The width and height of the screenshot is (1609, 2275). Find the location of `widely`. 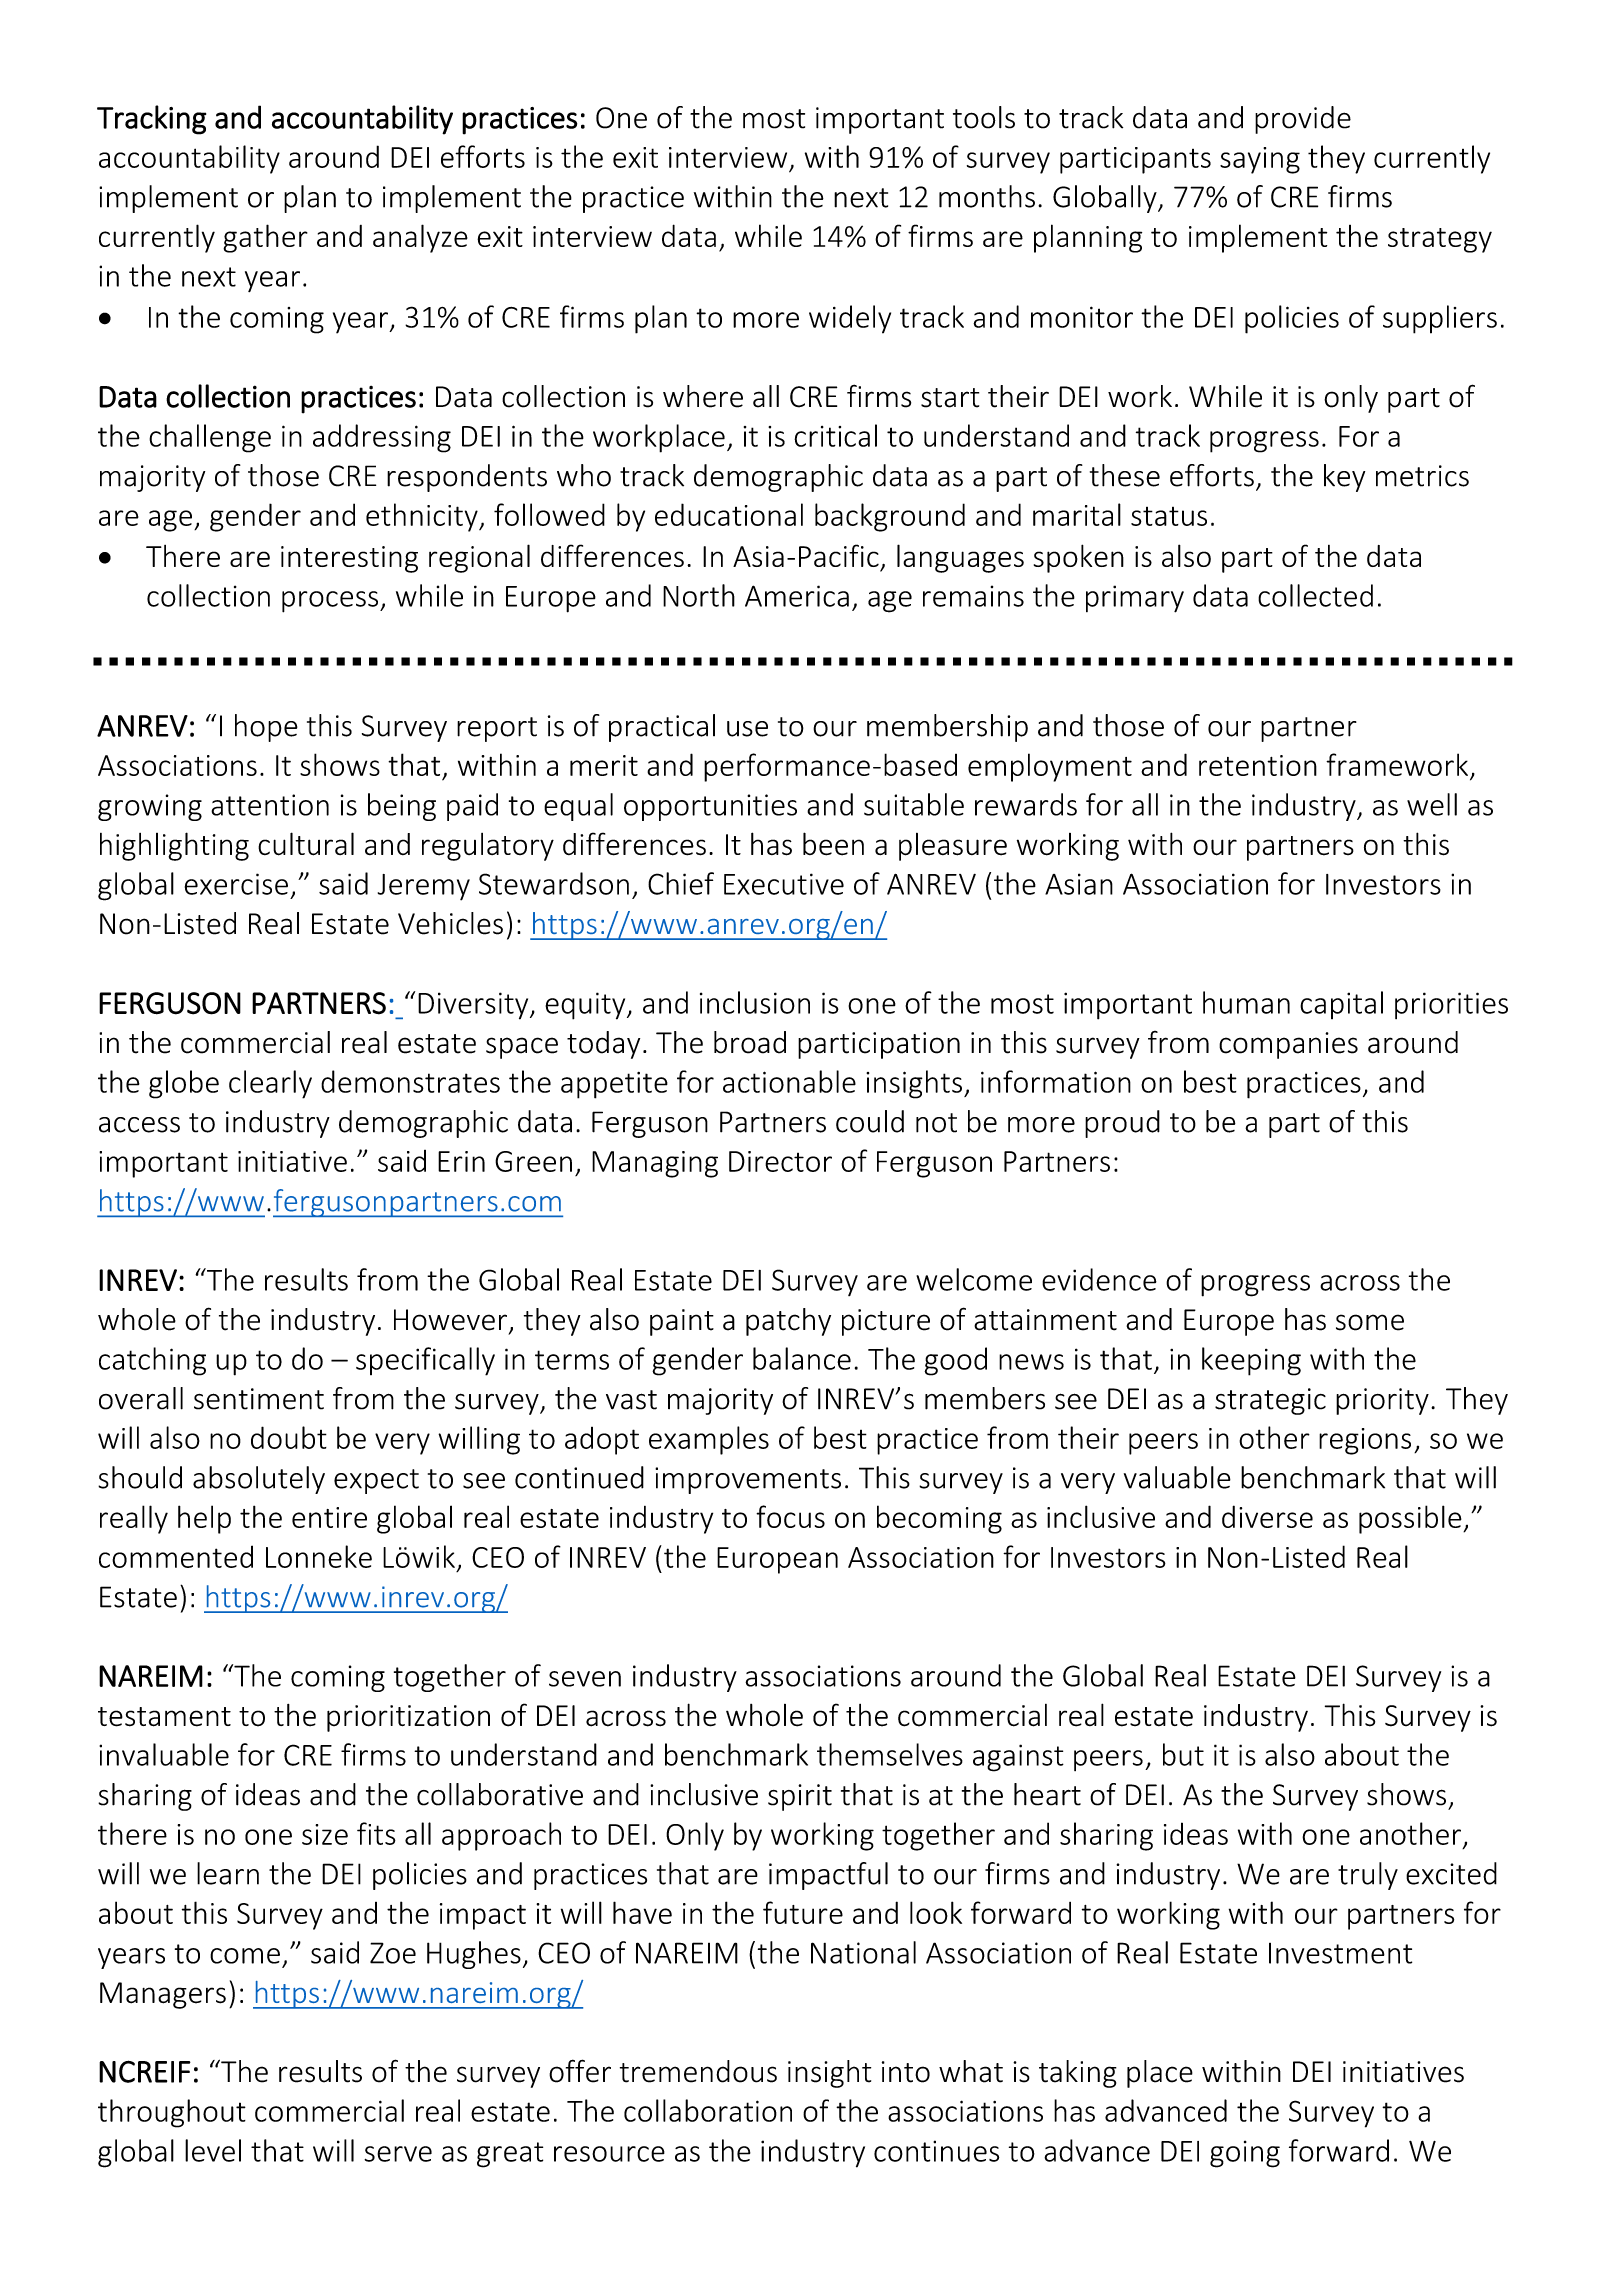

widely is located at coordinates (850, 319).
